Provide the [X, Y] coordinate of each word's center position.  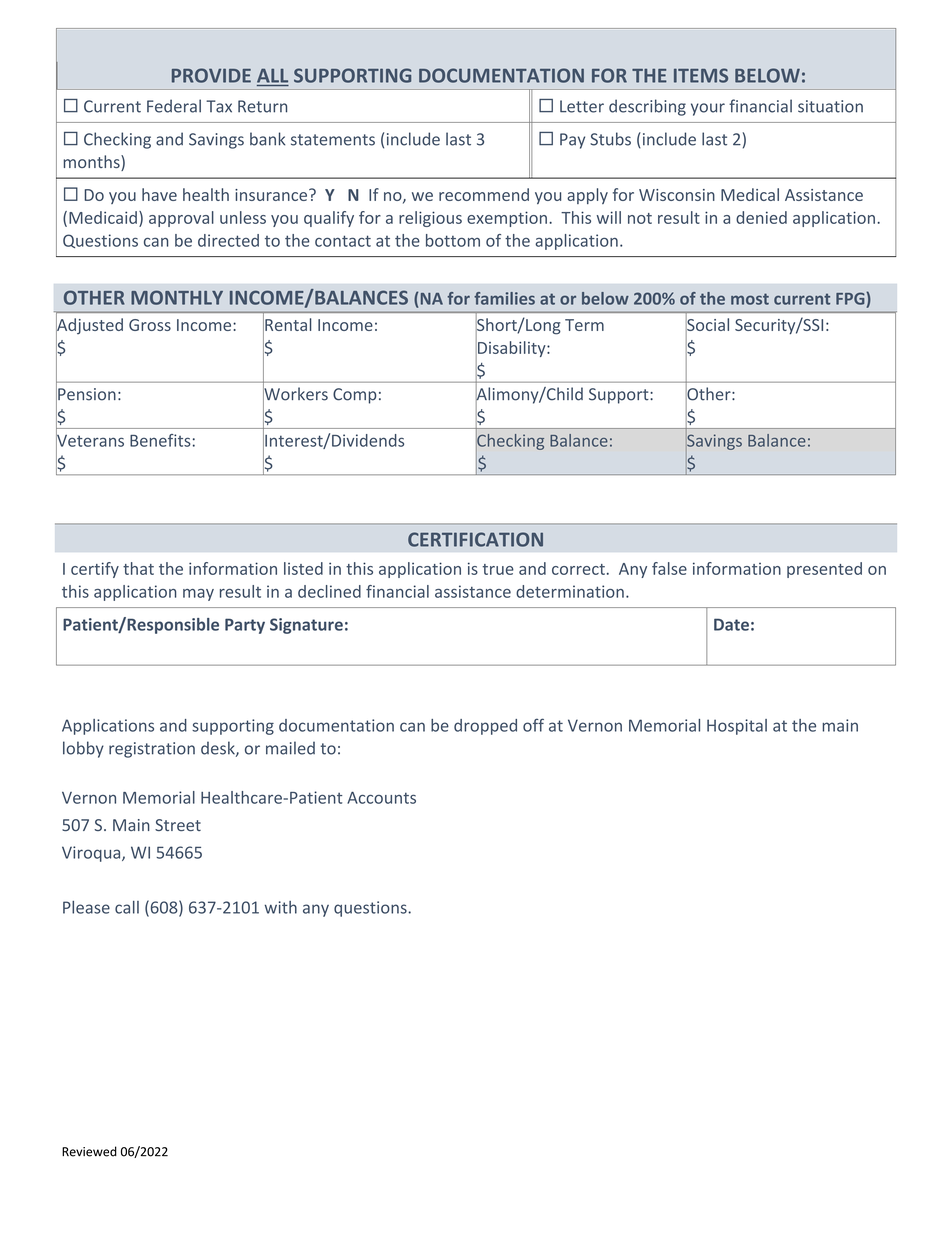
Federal [174, 106]
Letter [582, 106]
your [708, 109]
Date [731, 624]
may [198, 595]
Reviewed [89, 1151]
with [281, 907]
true [498, 569]
